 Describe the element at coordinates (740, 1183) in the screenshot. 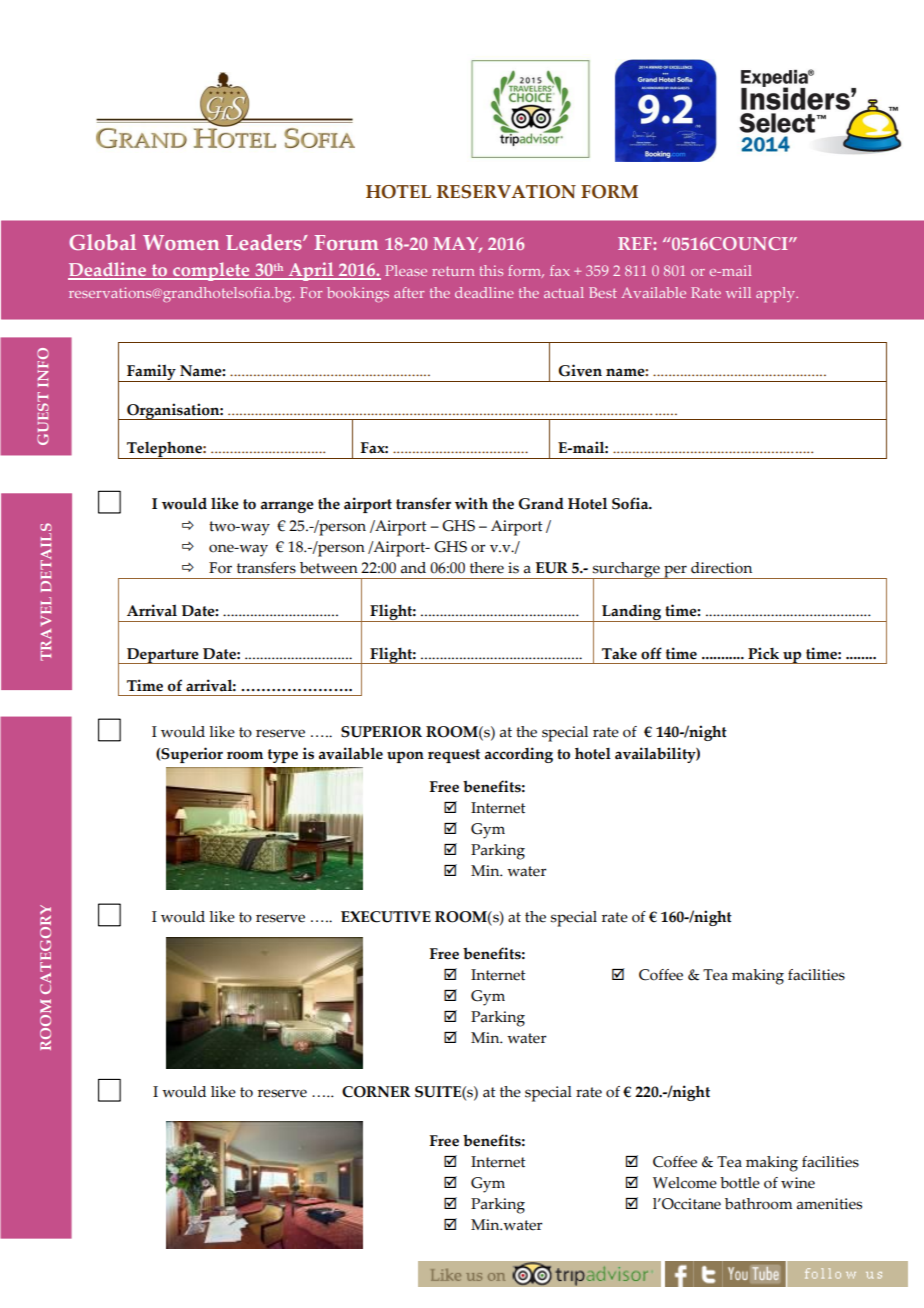

I see `bottle` at that location.
